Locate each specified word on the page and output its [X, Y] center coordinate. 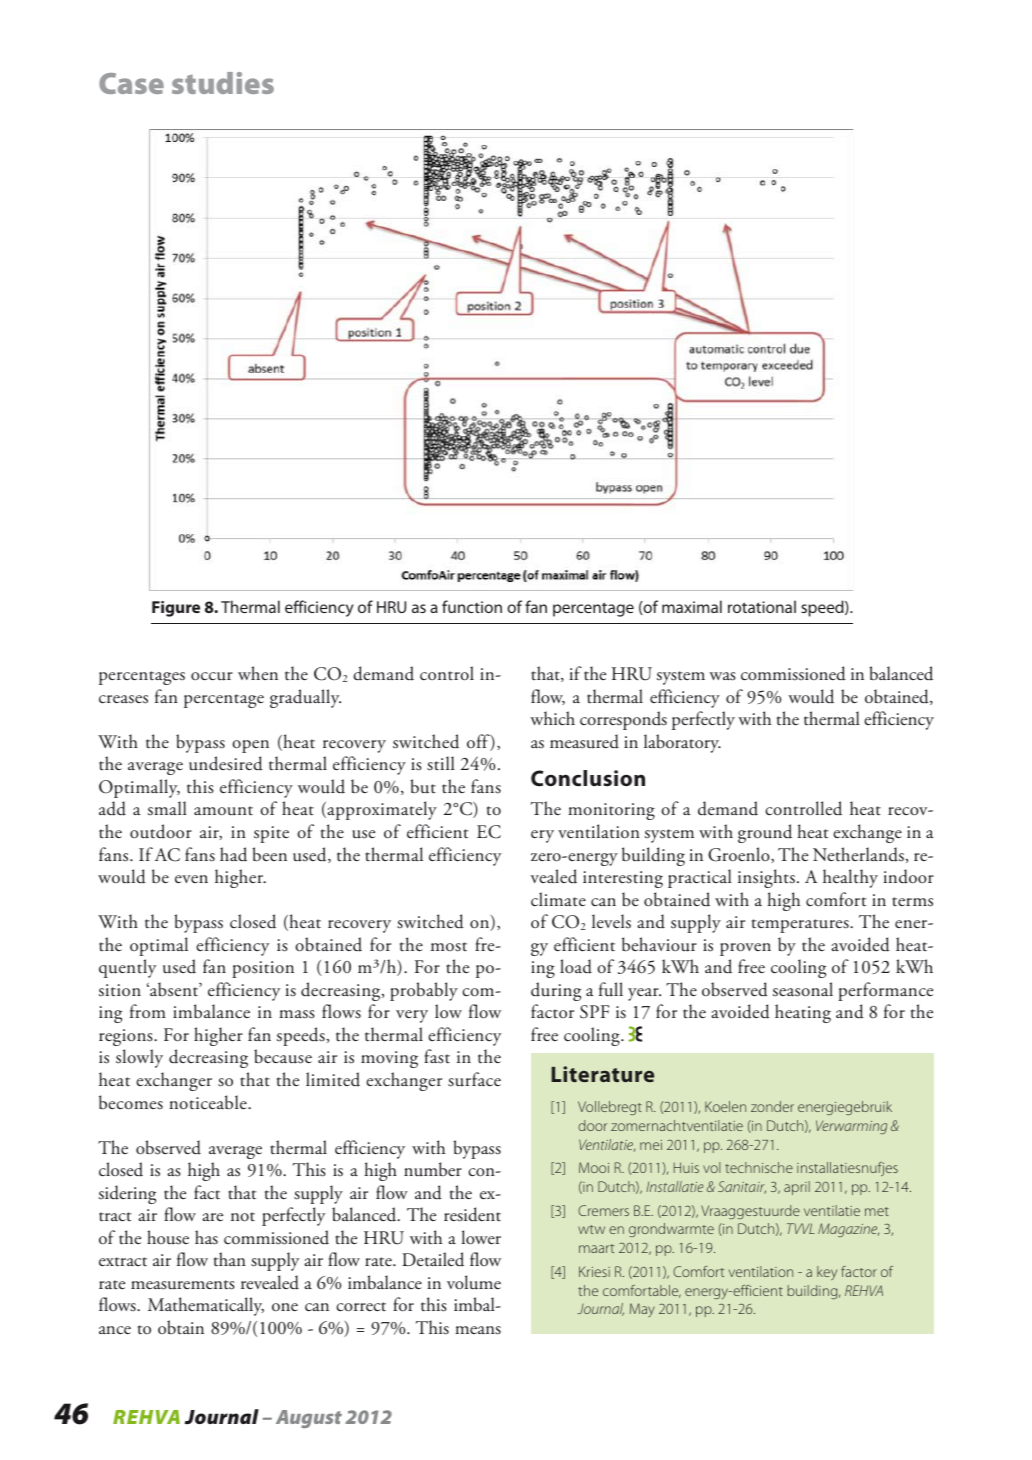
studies [223, 83]
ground [765, 833]
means [478, 1330]
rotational [762, 606]
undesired [226, 763]
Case [131, 83]
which [552, 718]
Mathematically [206, 1306]
